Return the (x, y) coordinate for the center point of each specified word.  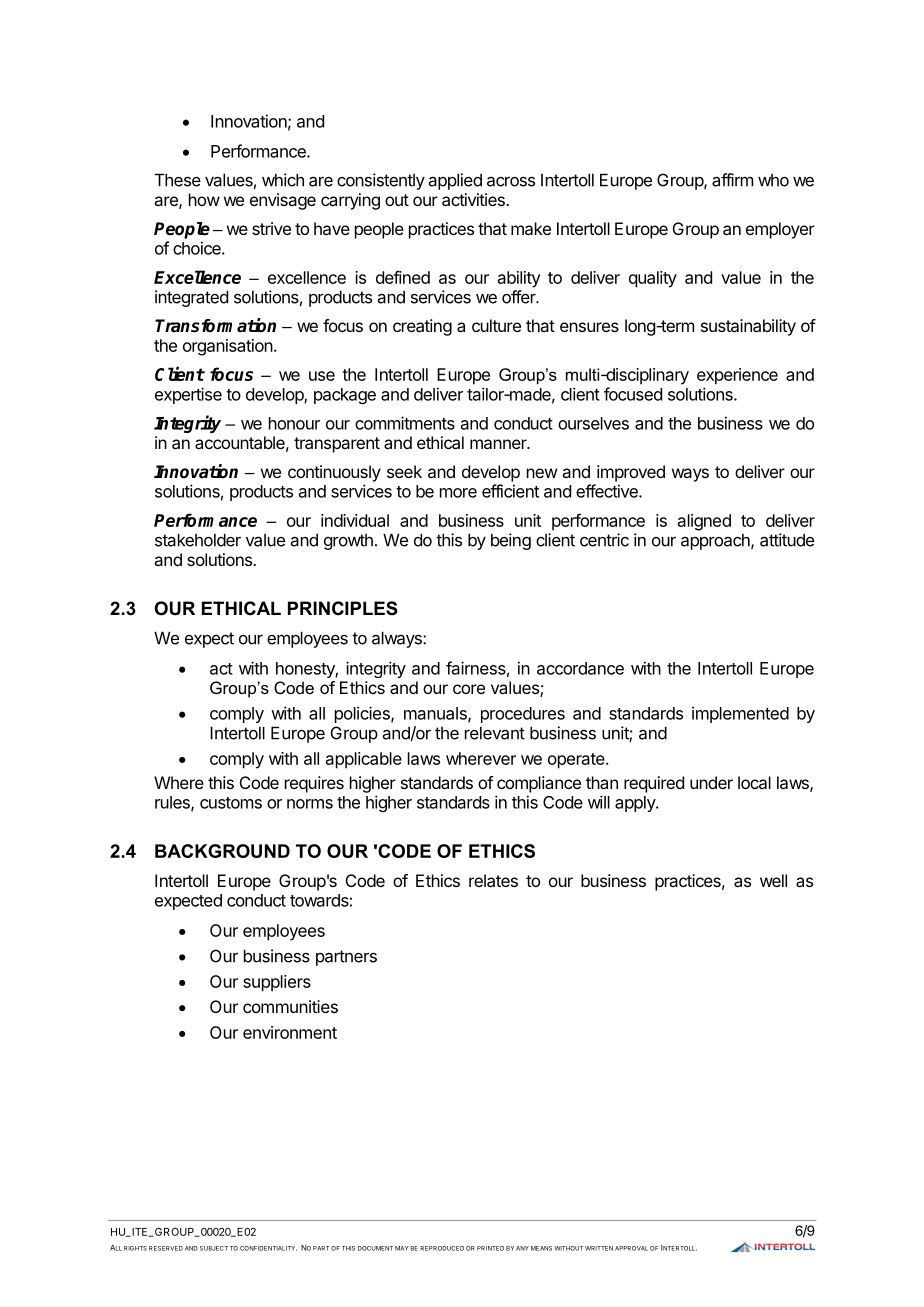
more (458, 493)
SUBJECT (214, 1248)
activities (474, 199)
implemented (740, 714)
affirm (732, 180)
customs (231, 803)
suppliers (277, 983)
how (204, 199)
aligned (704, 522)
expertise (188, 395)
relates (493, 880)
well (773, 880)
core (469, 689)
